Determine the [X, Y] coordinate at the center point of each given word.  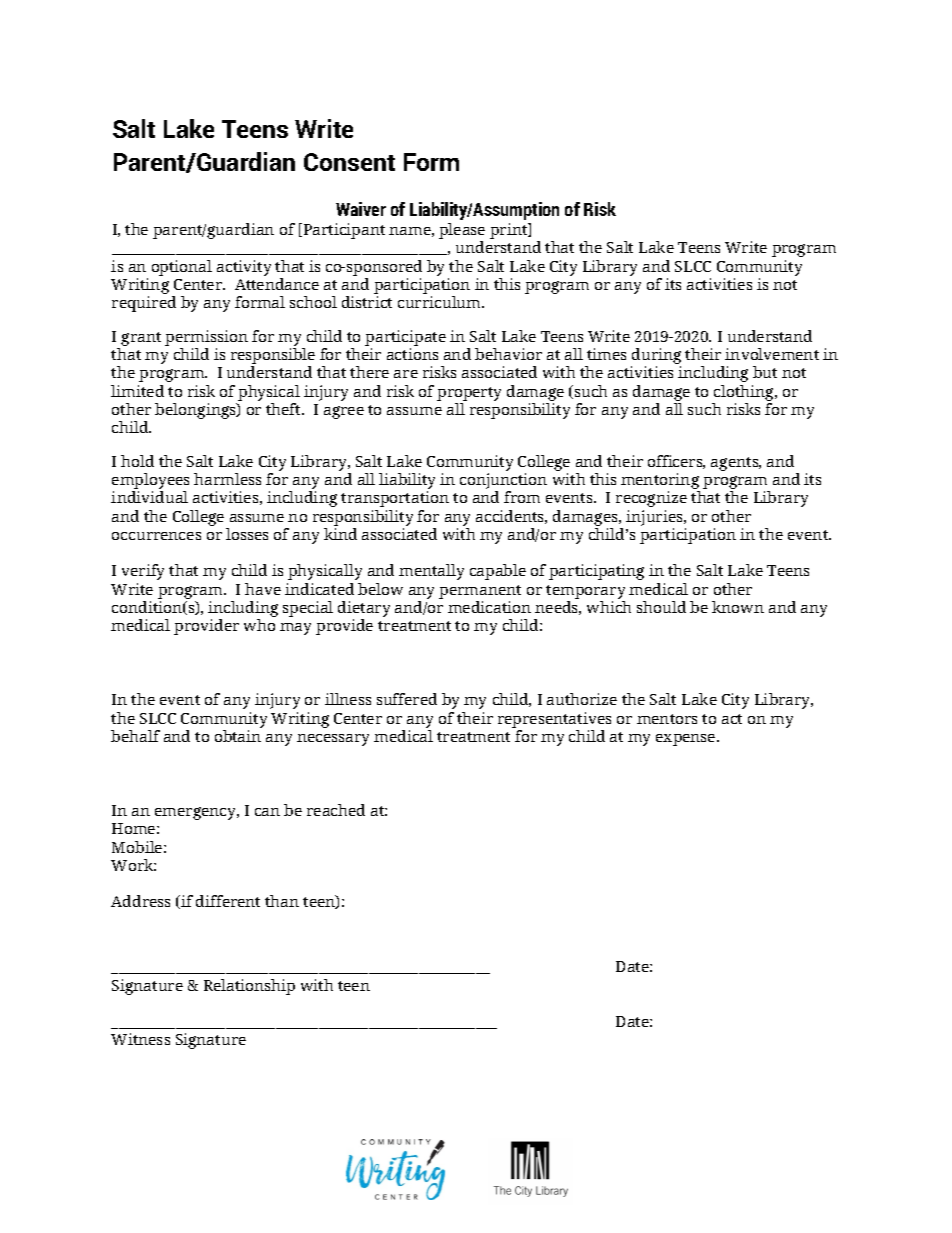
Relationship [249, 987]
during [656, 357]
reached [336, 810]
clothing [745, 393]
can [267, 812]
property [469, 394]
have [263, 589]
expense [687, 740]
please [462, 232]
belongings [196, 411]
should [661, 607]
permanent [480, 592]
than [282, 901]
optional [182, 268]
